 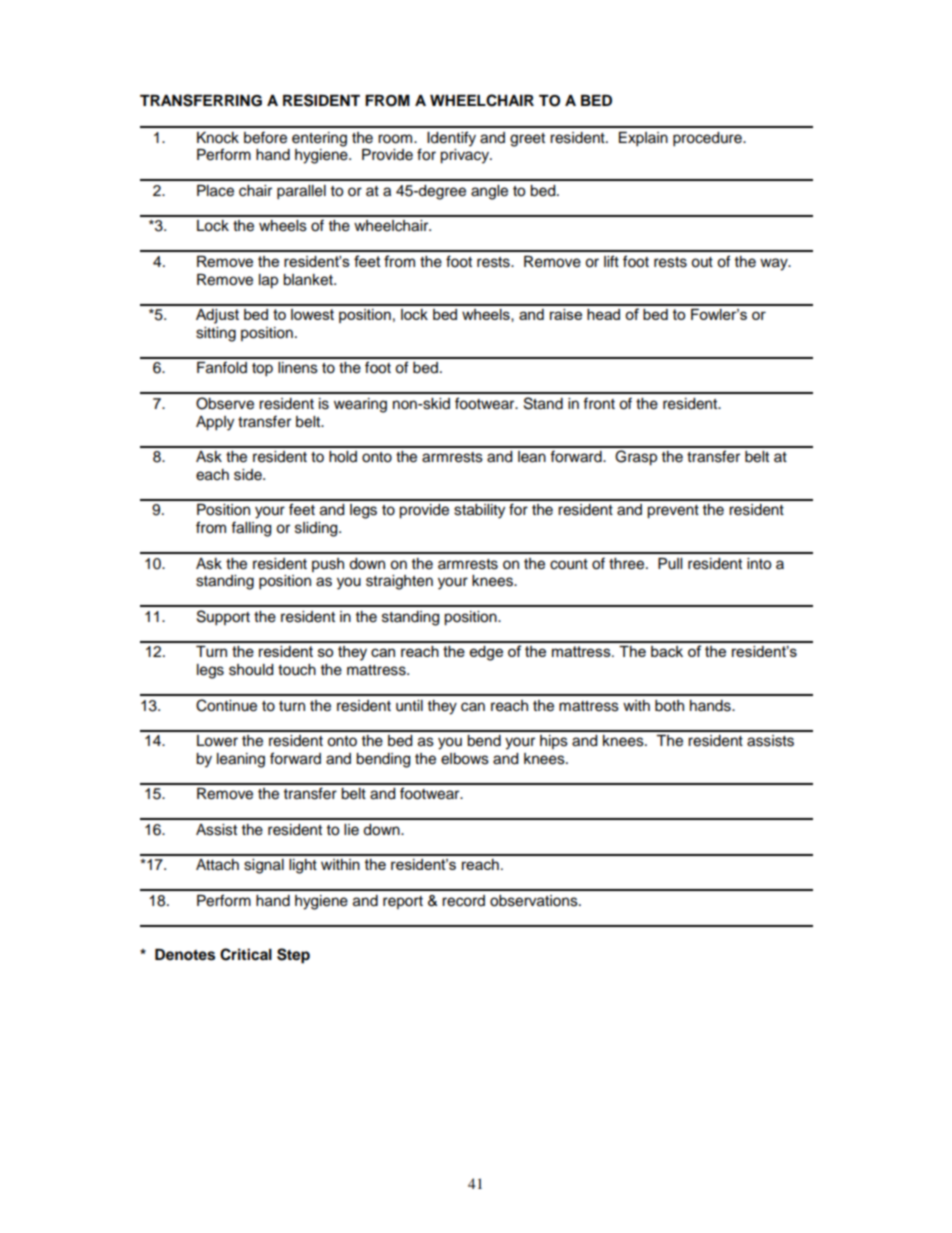 What do you see at coordinates (667, 651) in the screenshot?
I see `back` at bounding box center [667, 651].
